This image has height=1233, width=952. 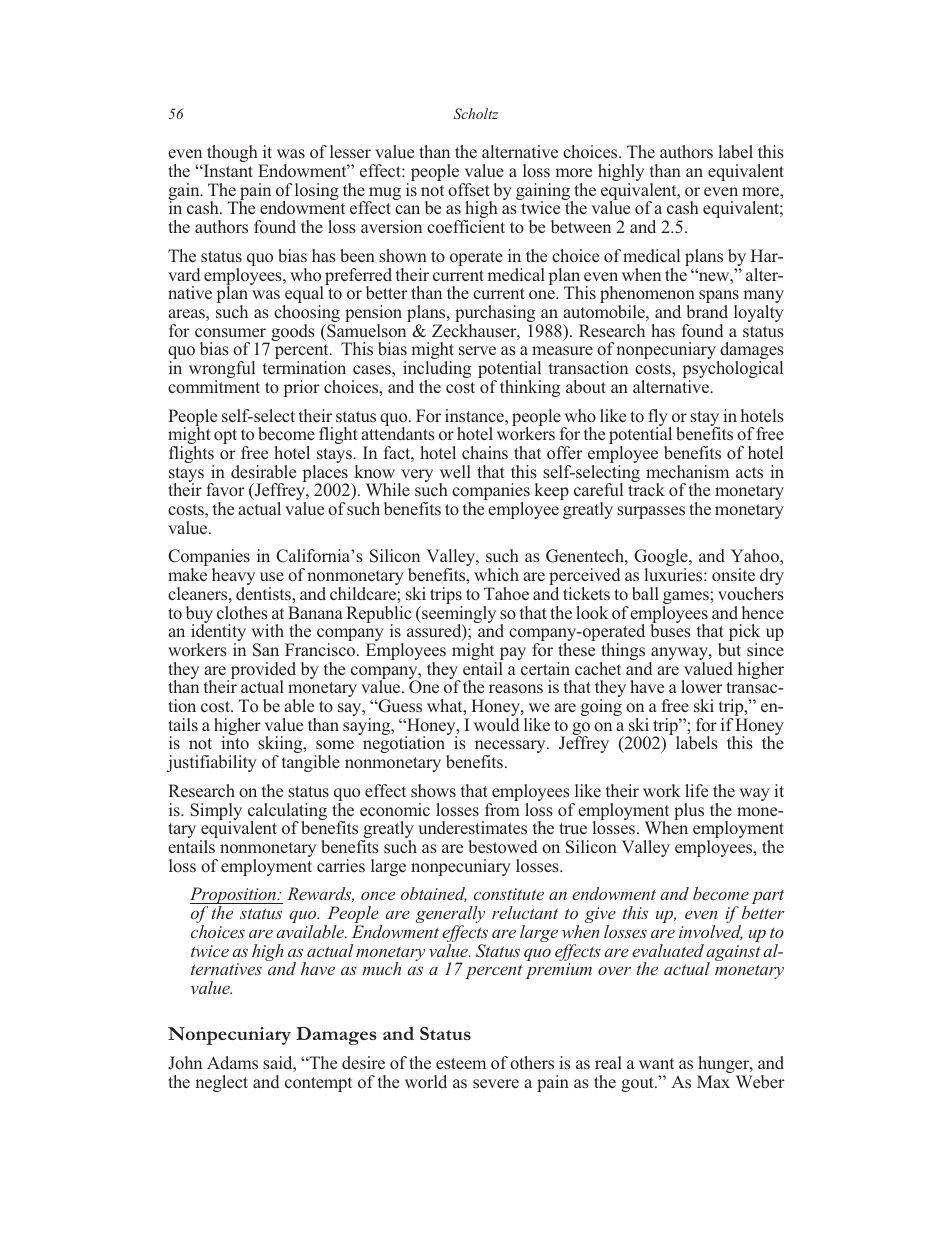 What do you see at coordinates (713, 1081) in the image?
I see `Max` at bounding box center [713, 1081].
